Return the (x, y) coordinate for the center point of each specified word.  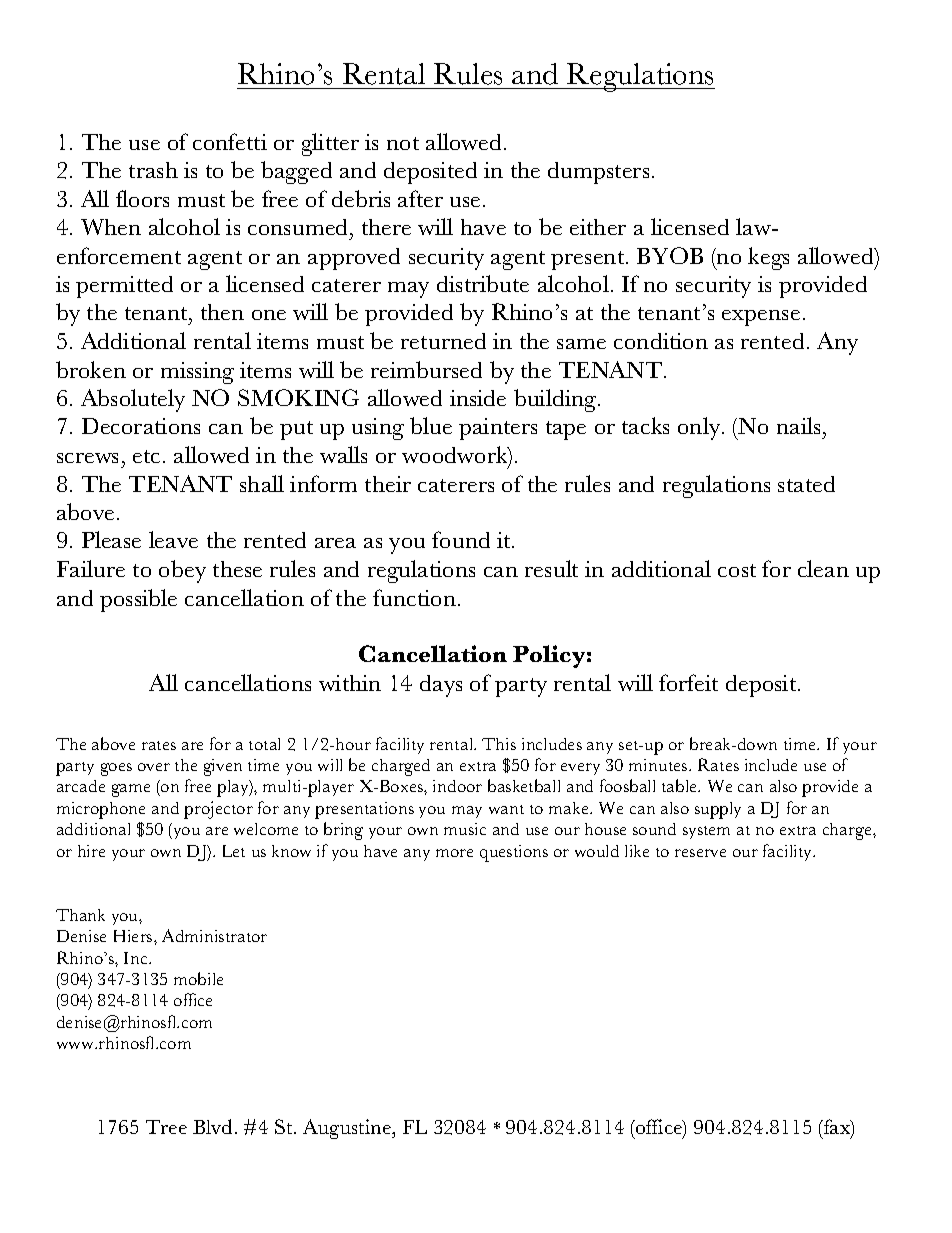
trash (153, 170)
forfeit (688, 682)
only (700, 428)
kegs (768, 258)
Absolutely (133, 400)
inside (478, 398)
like (637, 851)
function (414, 597)
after (420, 198)
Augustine (348, 1129)
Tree (166, 1127)
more (454, 853)
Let (234, 851)
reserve (700, 853)
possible (138, 600)
